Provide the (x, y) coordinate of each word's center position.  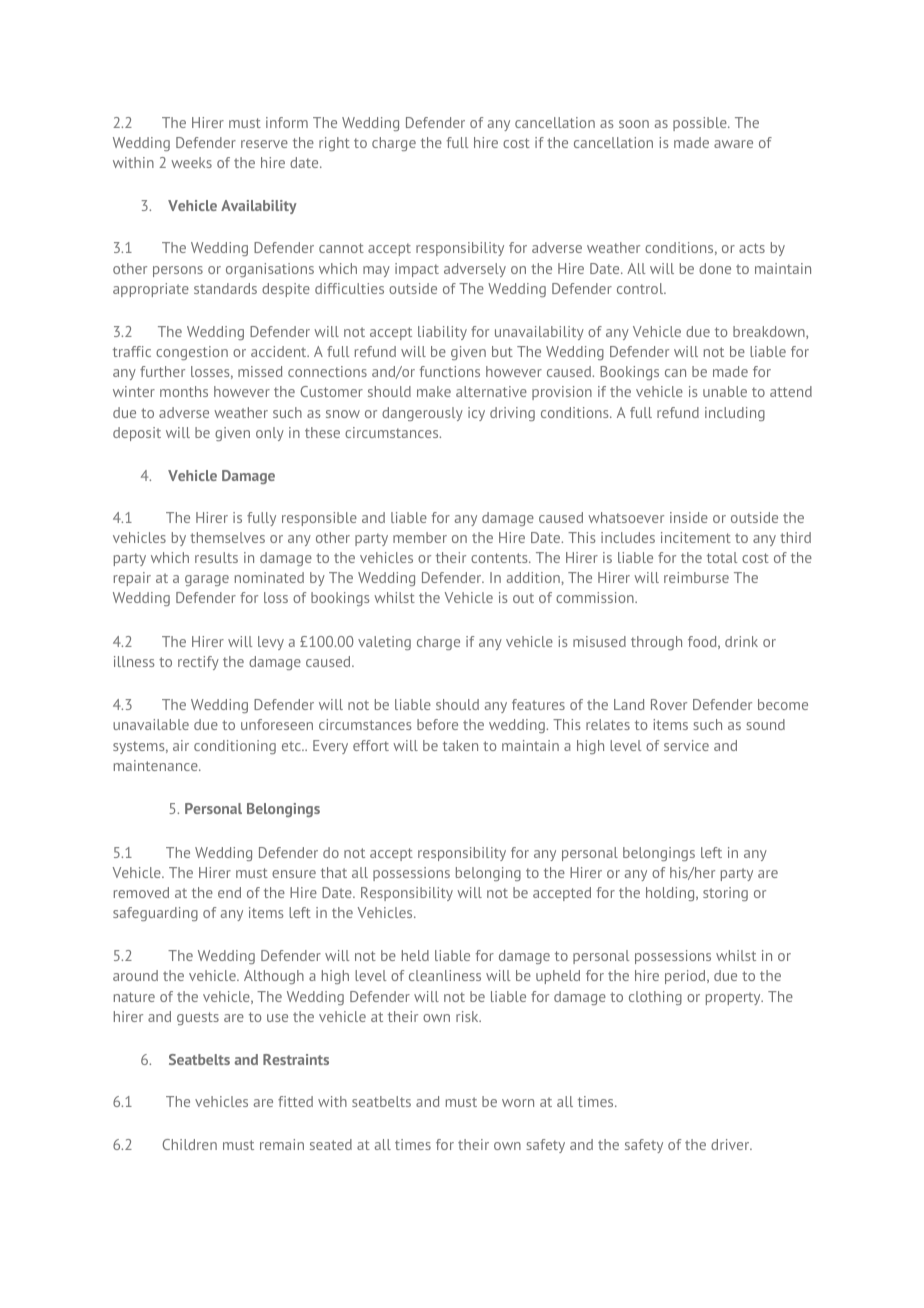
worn (518, 1103)
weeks (191, 162)
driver (731, 1144)
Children (189, 1144)
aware (733, 144)
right (334, 144)
